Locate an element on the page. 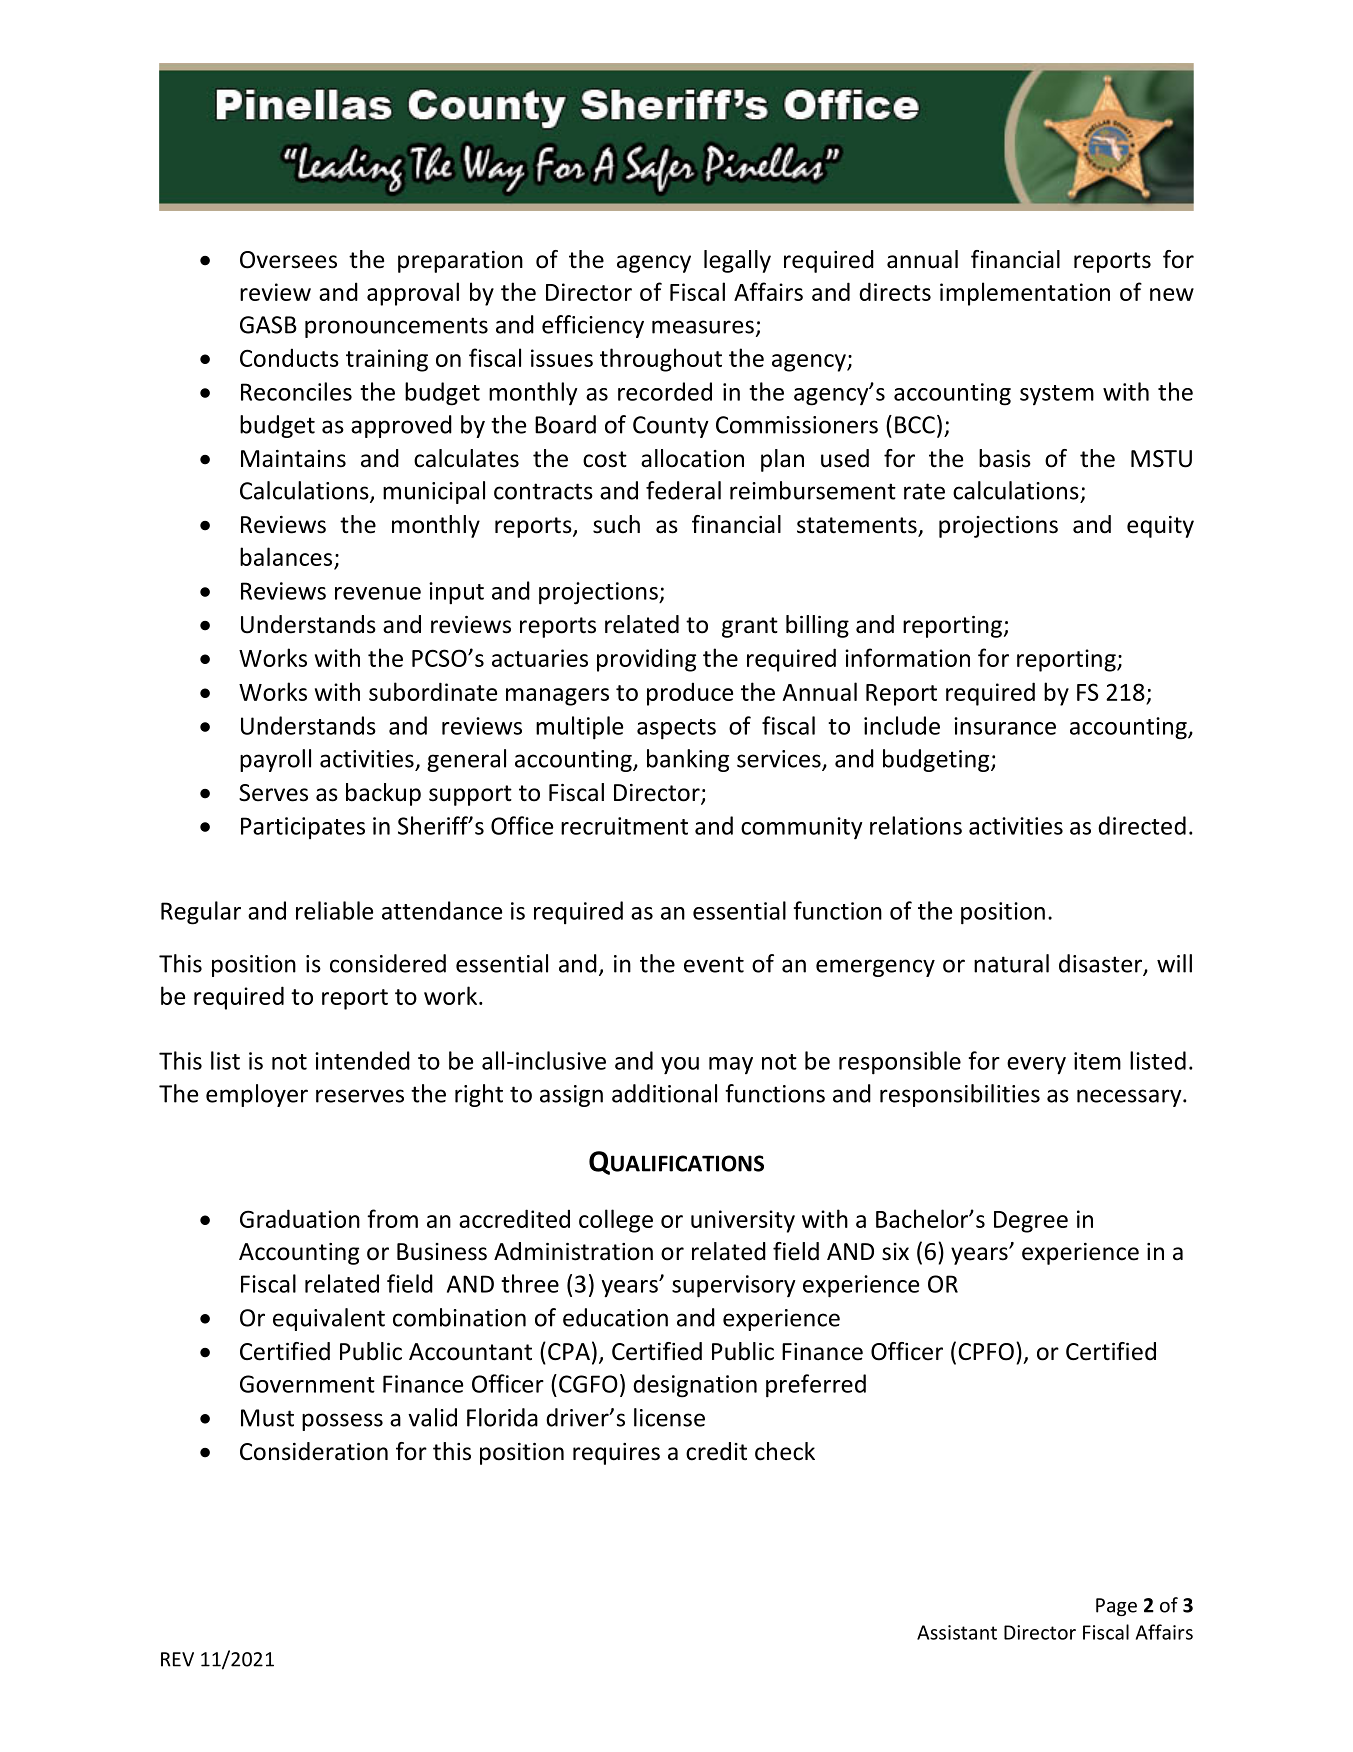 The height and width of the page is (1752, 1353). Consideration is located at coordinates (314, 1451).
